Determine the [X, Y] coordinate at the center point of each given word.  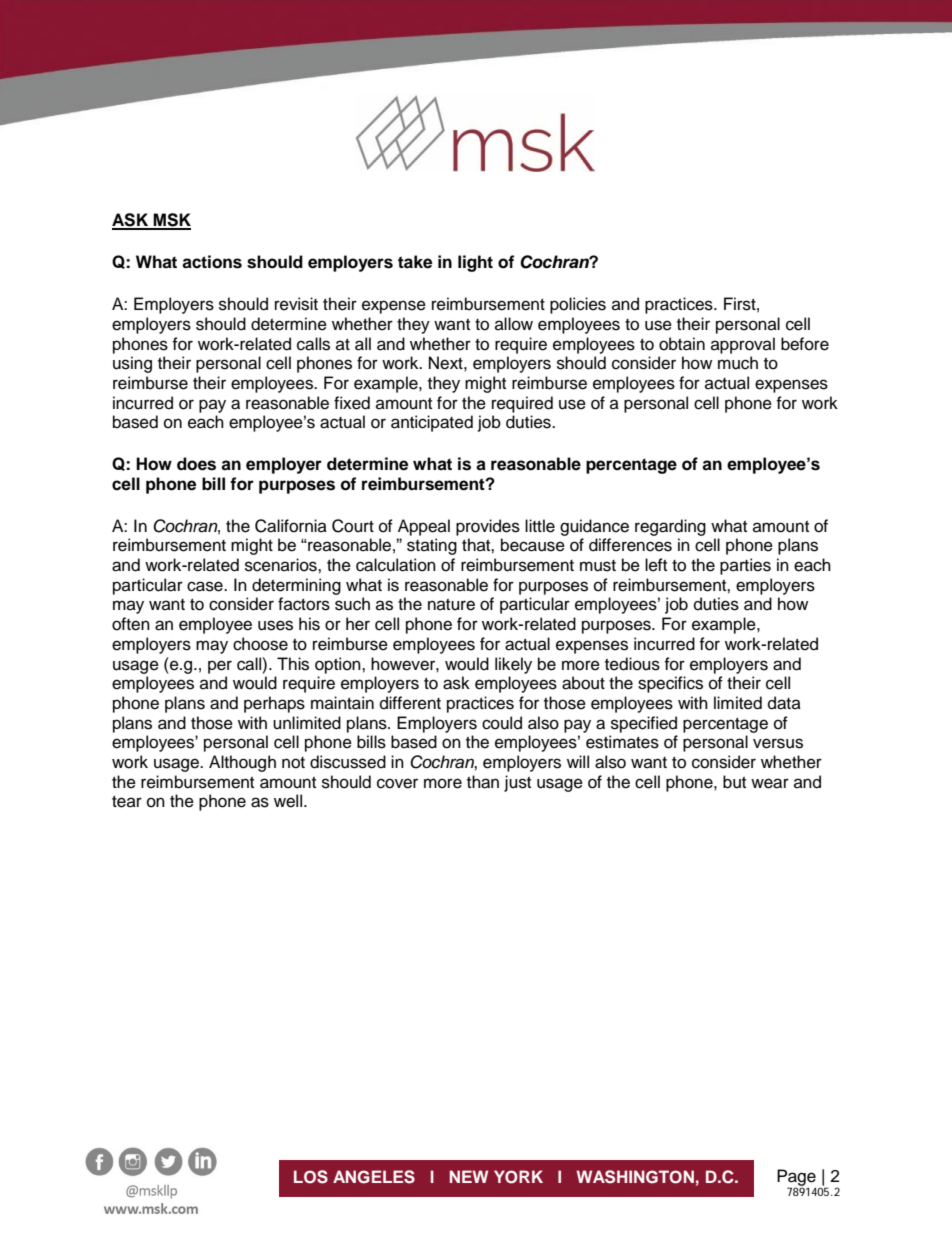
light [475, 263]
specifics [670, 684]
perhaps [274, 704]
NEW [469, 1176]
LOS [311, 1177]
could [502, 723]
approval [743, 345]
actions [212, 262]
